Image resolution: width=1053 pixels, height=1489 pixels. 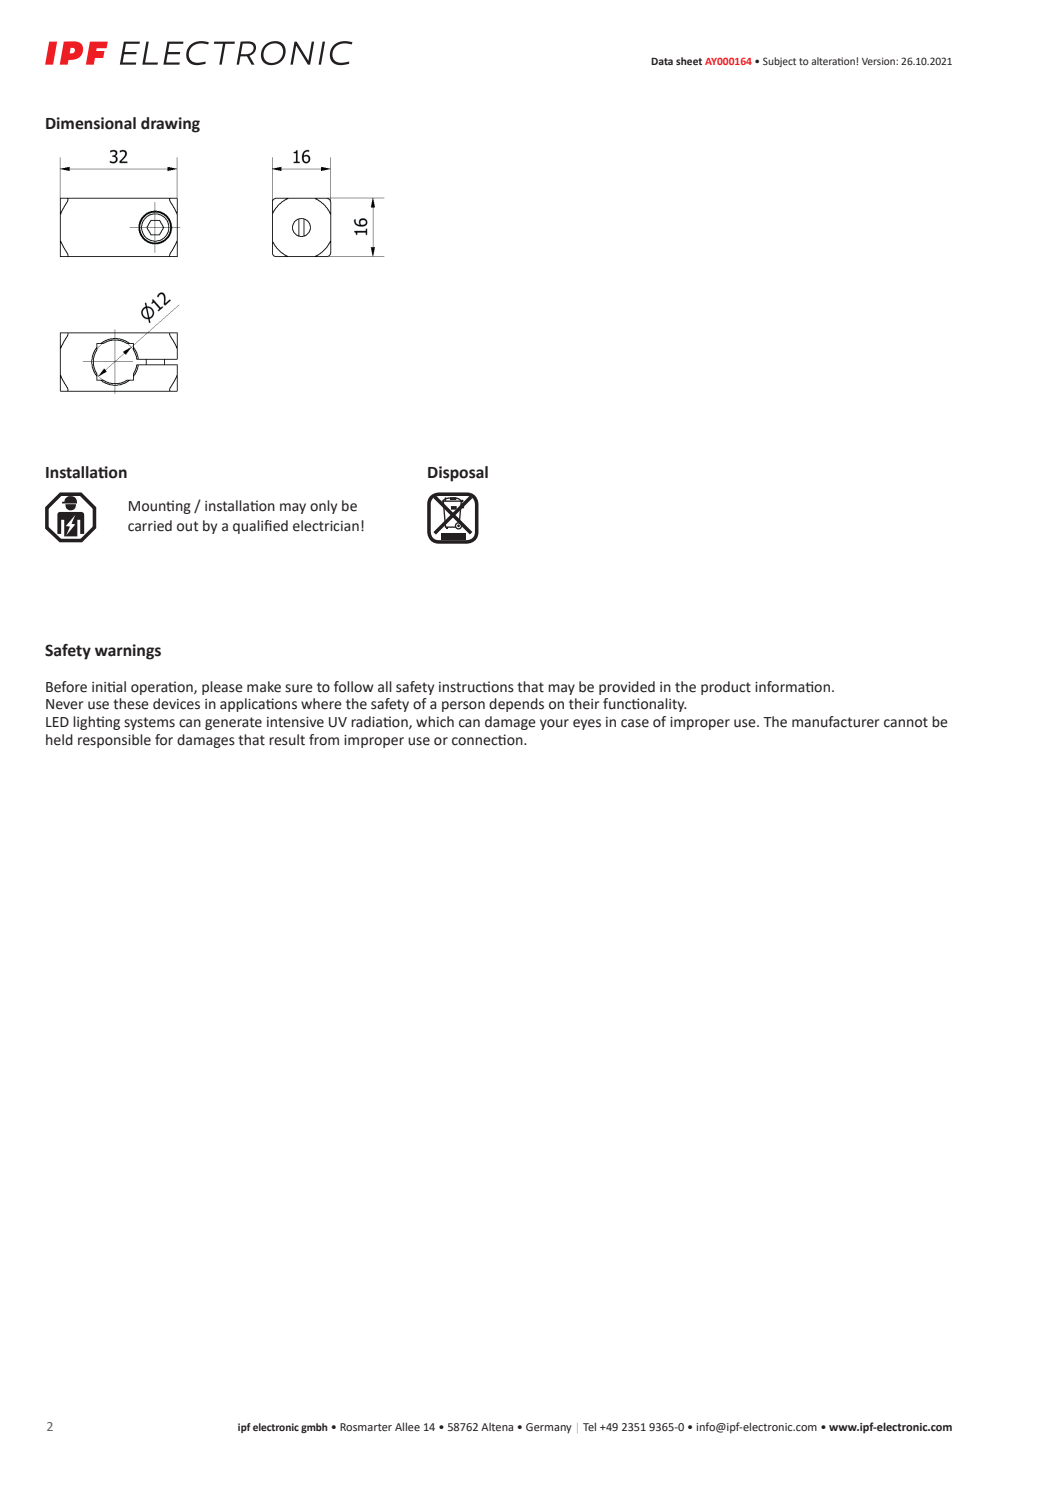 I want to click on gmbh, so click(x=314, y=1428).
